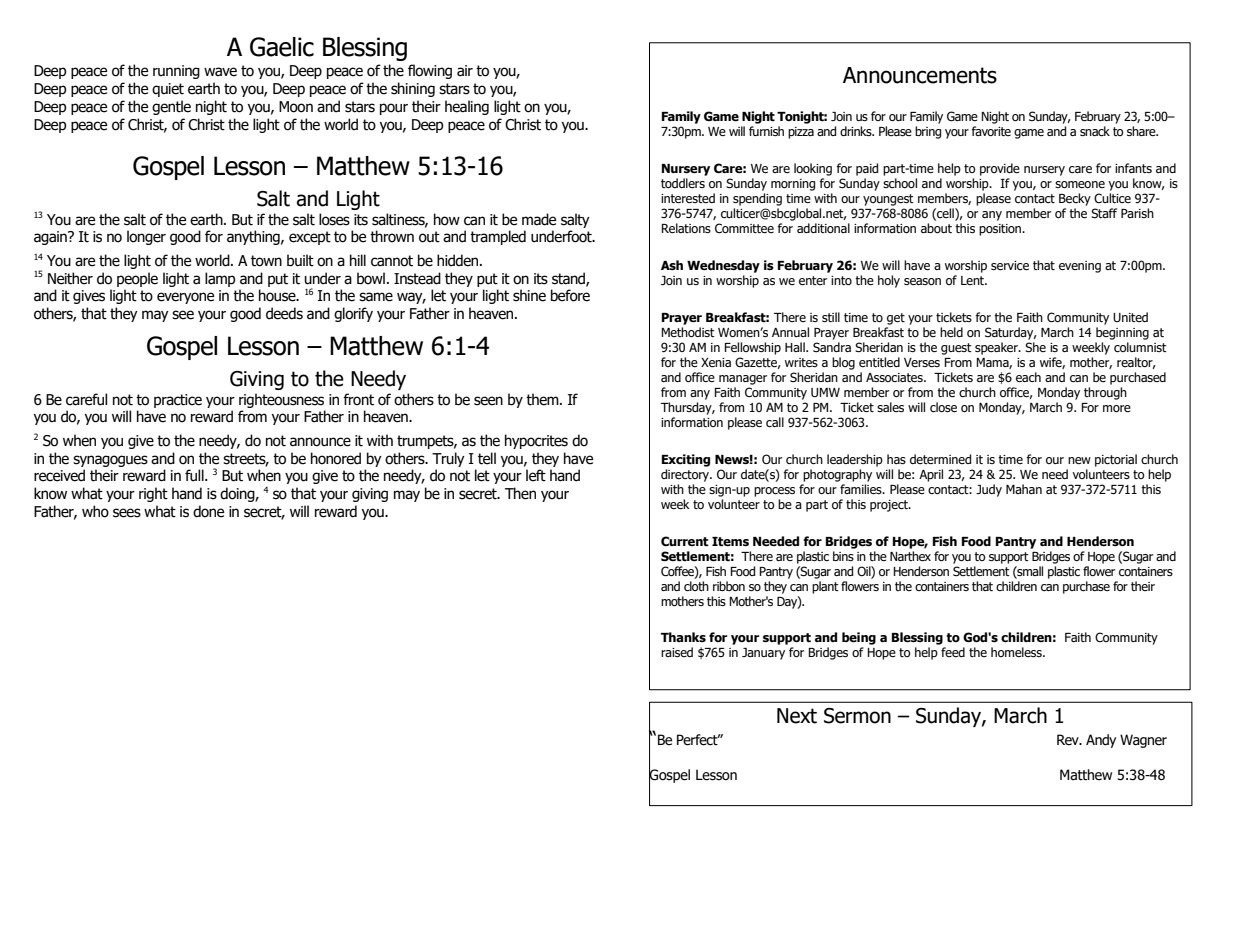  Describe the element at coordinates (1069, 740) in the screenshot. I see `Rev` at that location.
